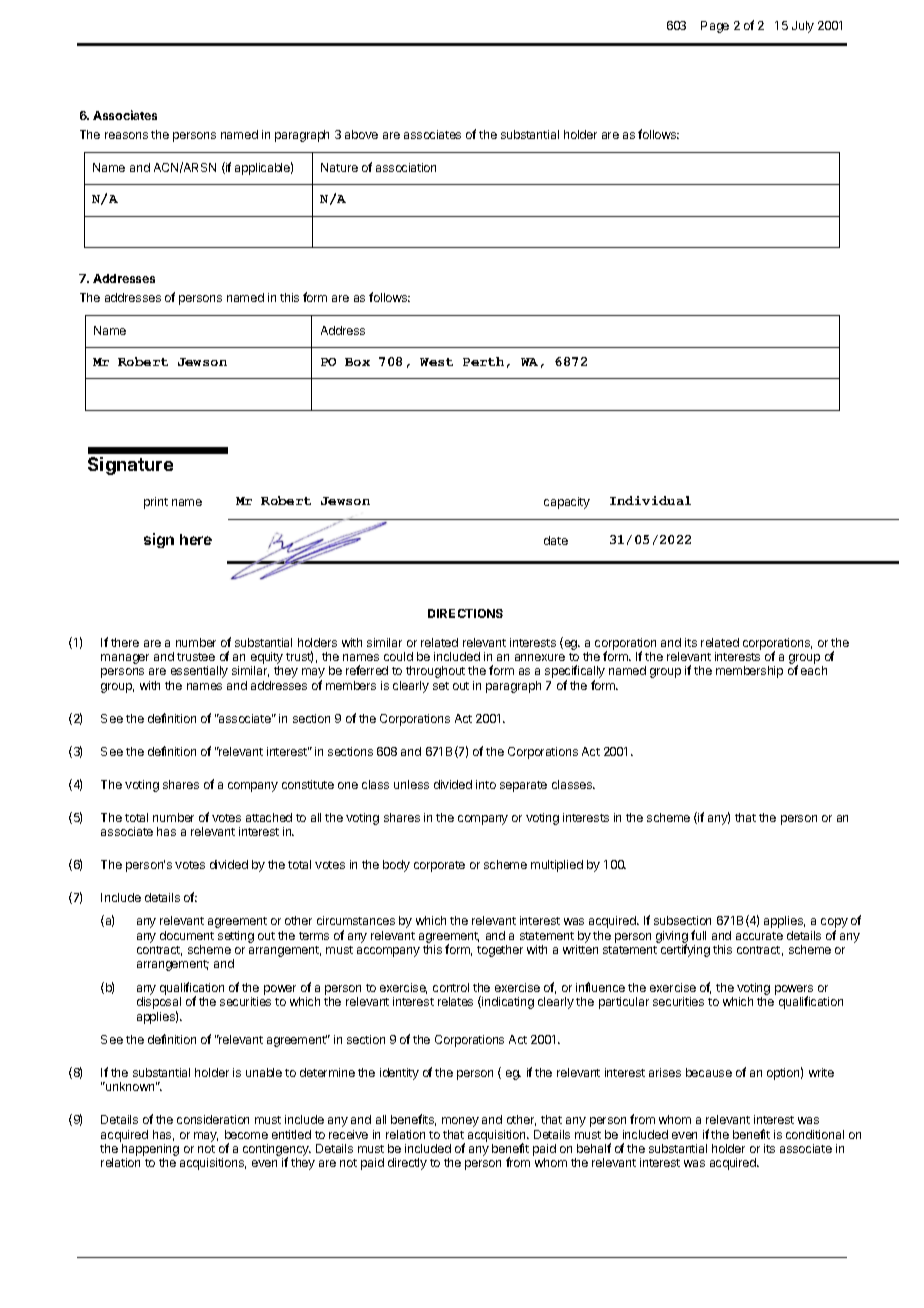  Describe the element at coordinates (213, 1119) in the page. I see `consideration` at that location.
